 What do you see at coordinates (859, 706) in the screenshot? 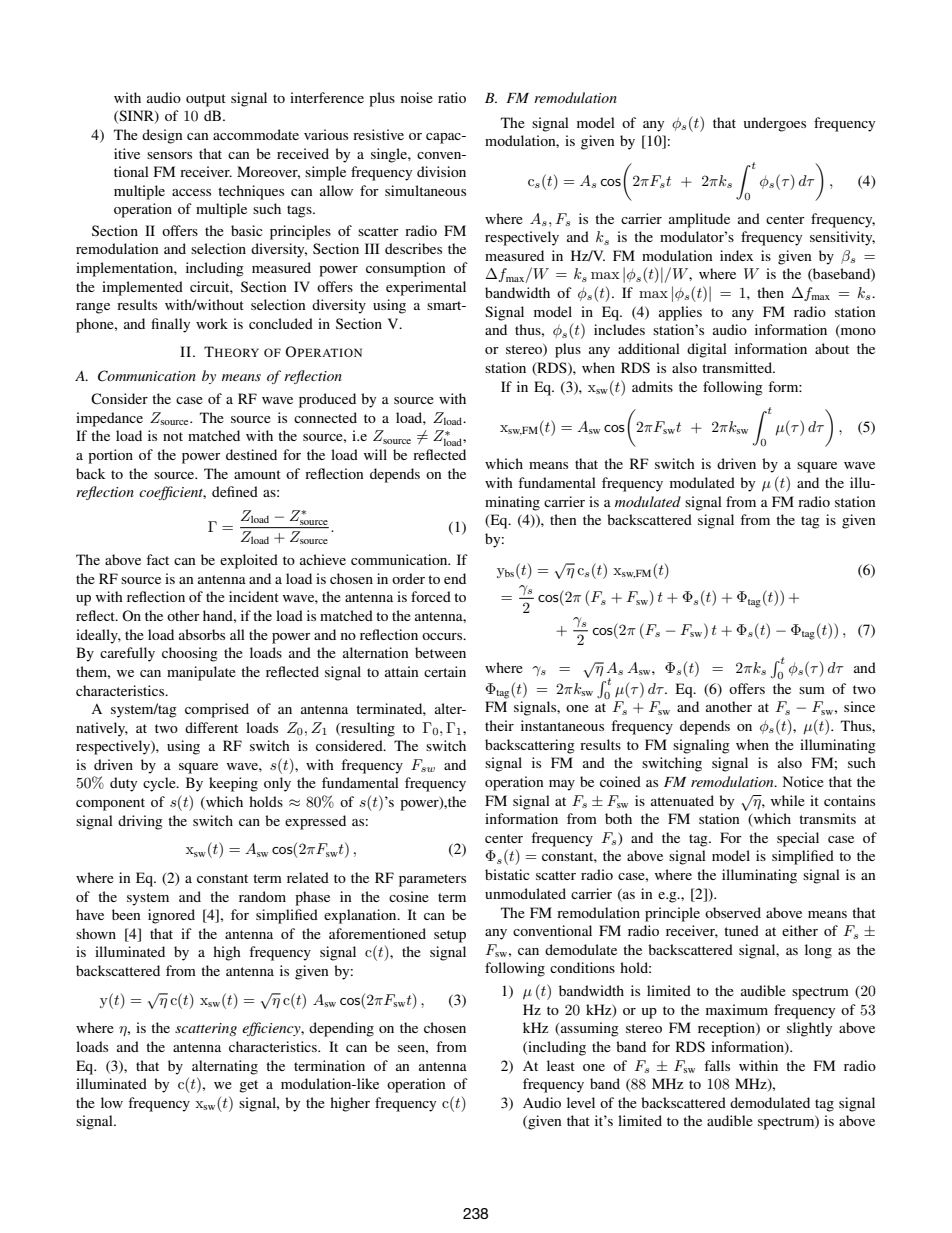
I see `since` at bounding box center [859, 706].
